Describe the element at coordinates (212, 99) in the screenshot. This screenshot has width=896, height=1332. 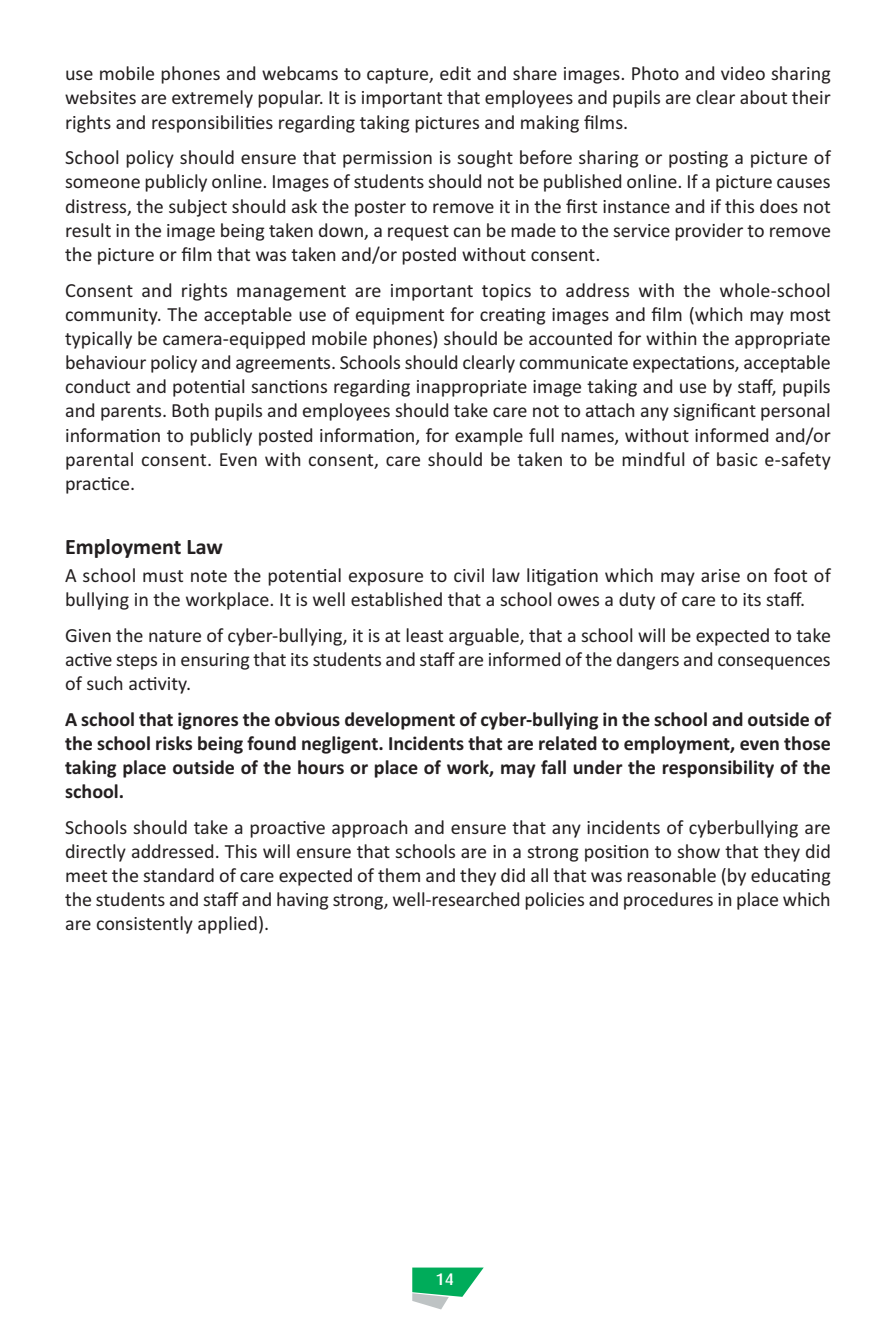
I see `extremely` at that location.
